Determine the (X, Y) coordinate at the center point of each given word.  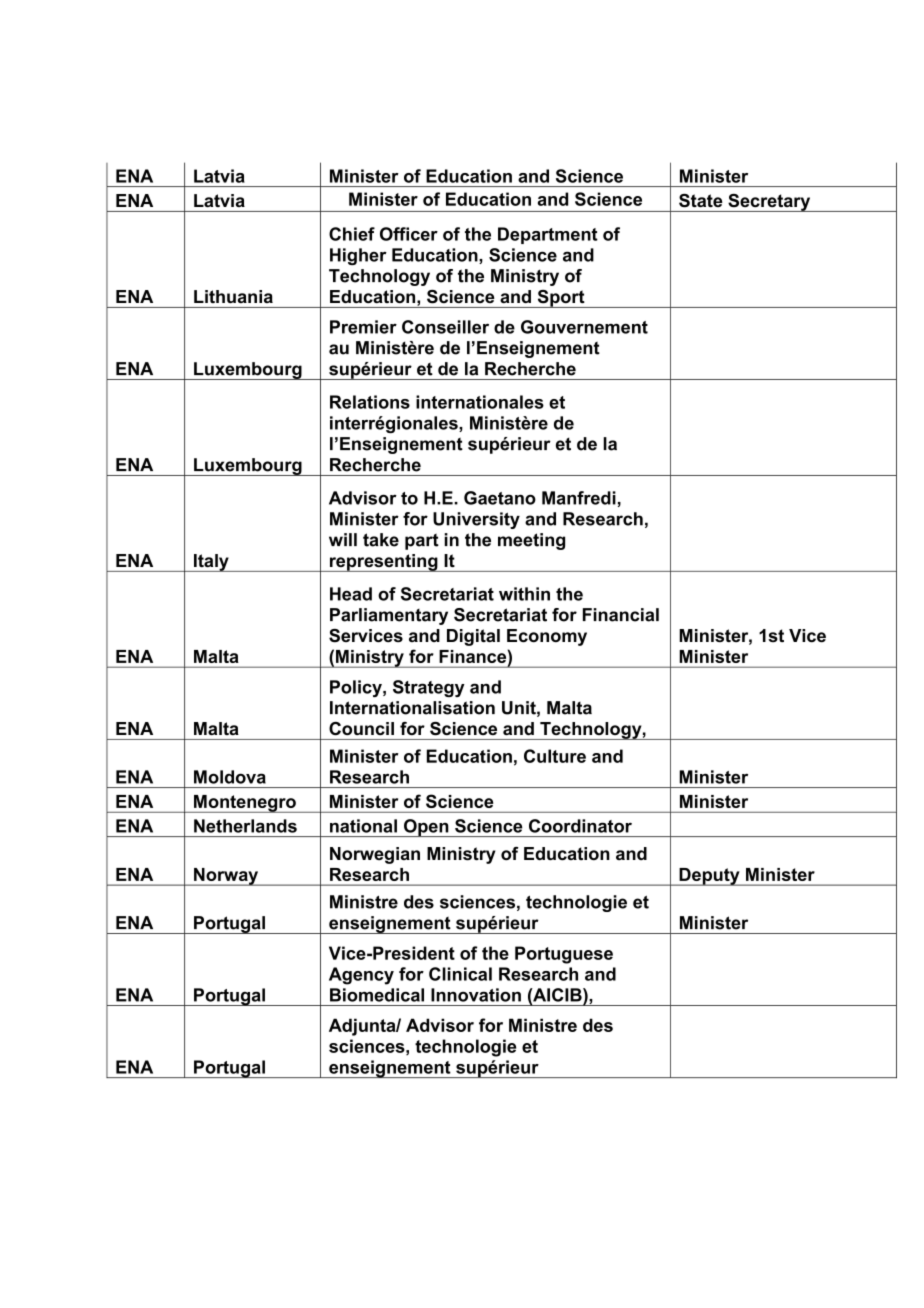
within (524, 594)
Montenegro (245, 804)
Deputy (709, 877)
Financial (621, 615)
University (476, 520)
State (700, 200)
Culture (555, 756)
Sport (561, 299)
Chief (352, 234)
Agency (361, 976)
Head (351, 594)
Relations (370, 402)
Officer (409, 234)
